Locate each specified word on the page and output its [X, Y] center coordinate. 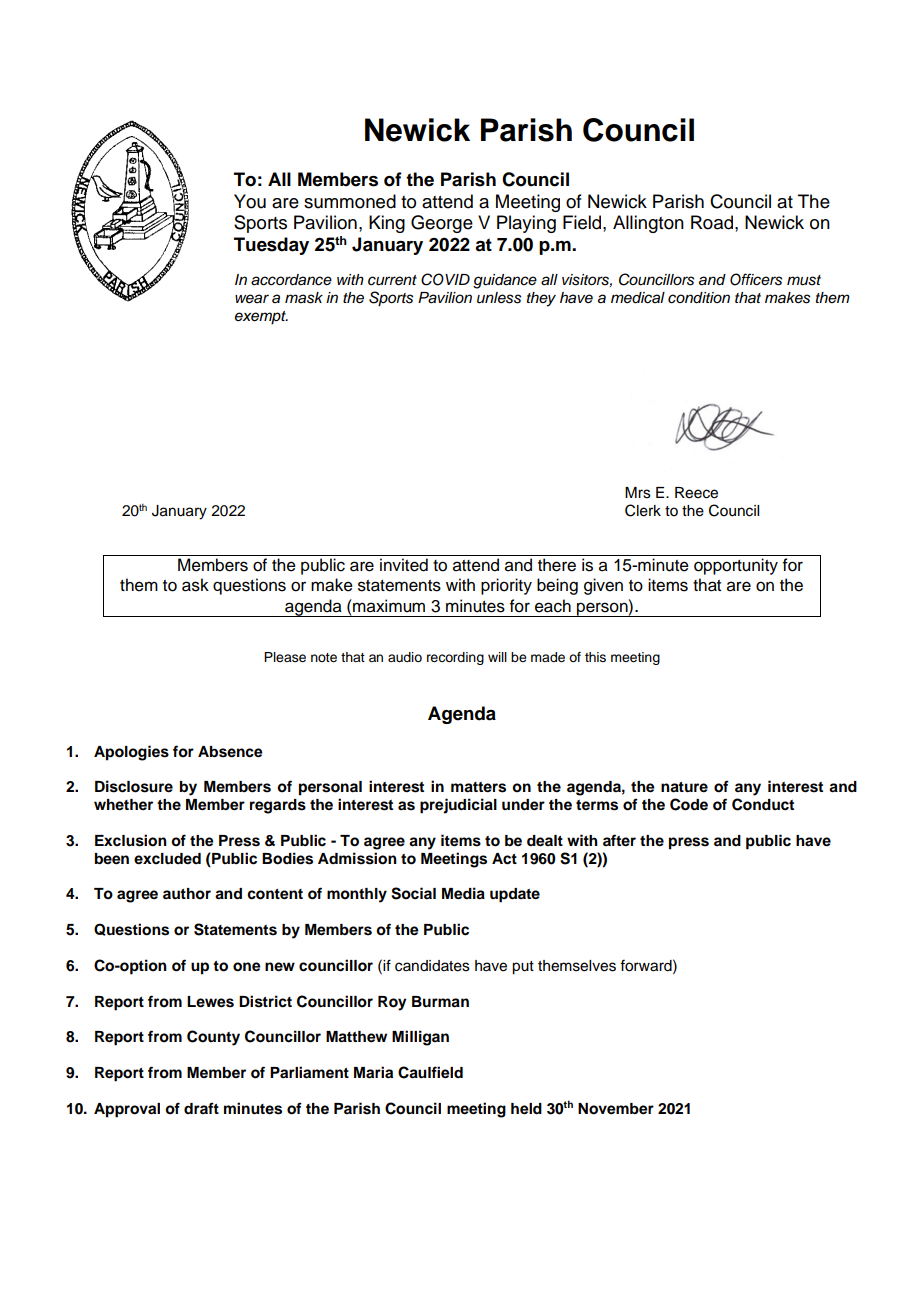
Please [285, 657]
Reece [696, 493]
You [250, 201]
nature [684, 787]
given [603, 586]
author [187, 894]
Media [463, 893]
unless [499, 298]
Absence [230, 752]
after [619, 840]
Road [713, 222]
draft [201, 1108]
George [442, 224]
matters [478, 787]
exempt [261, 318]
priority [506, 586]
